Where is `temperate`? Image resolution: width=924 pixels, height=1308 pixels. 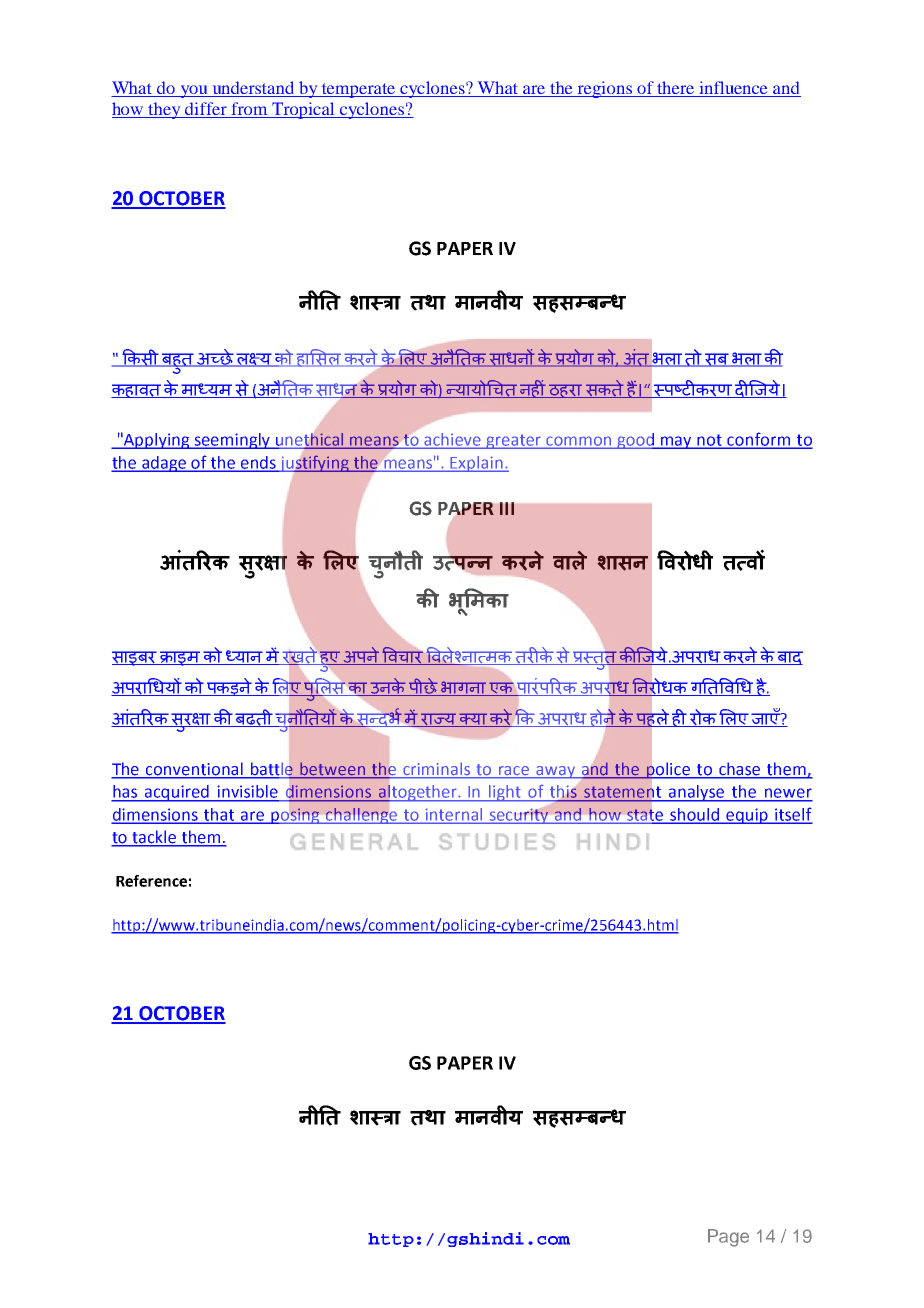
temperate is located at coordinates (359, 90).
